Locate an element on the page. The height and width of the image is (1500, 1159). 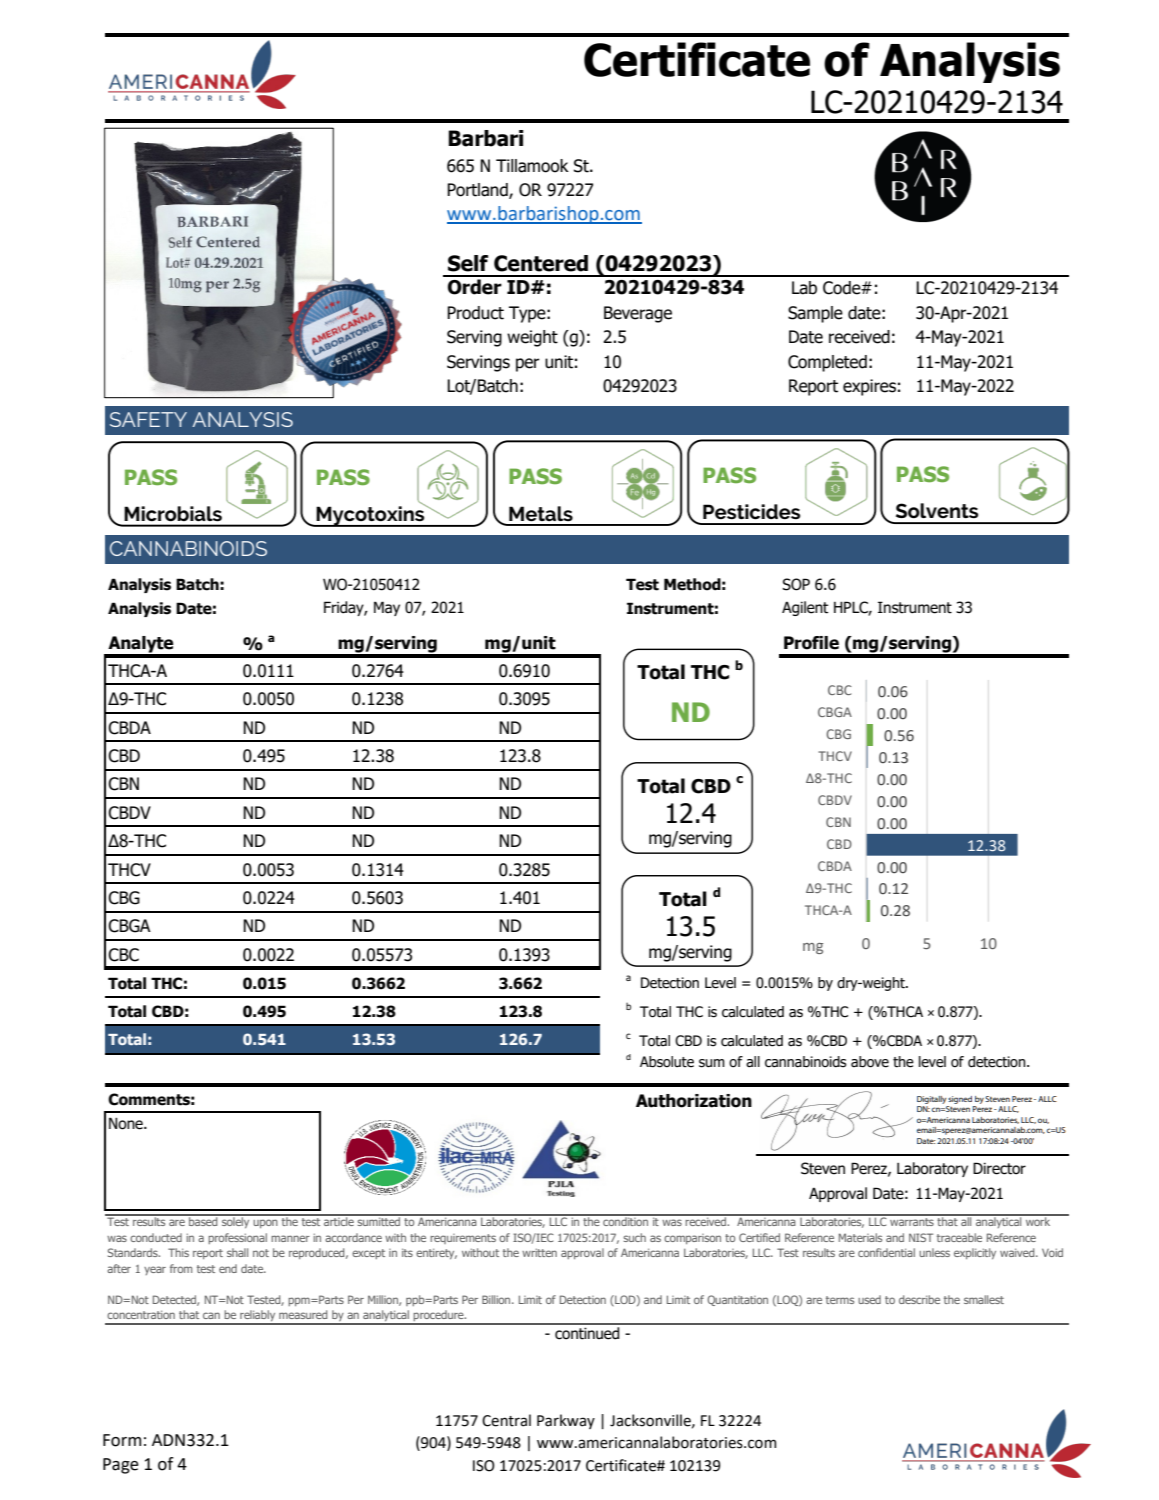
Sample is located at coordinates (815, 314).
